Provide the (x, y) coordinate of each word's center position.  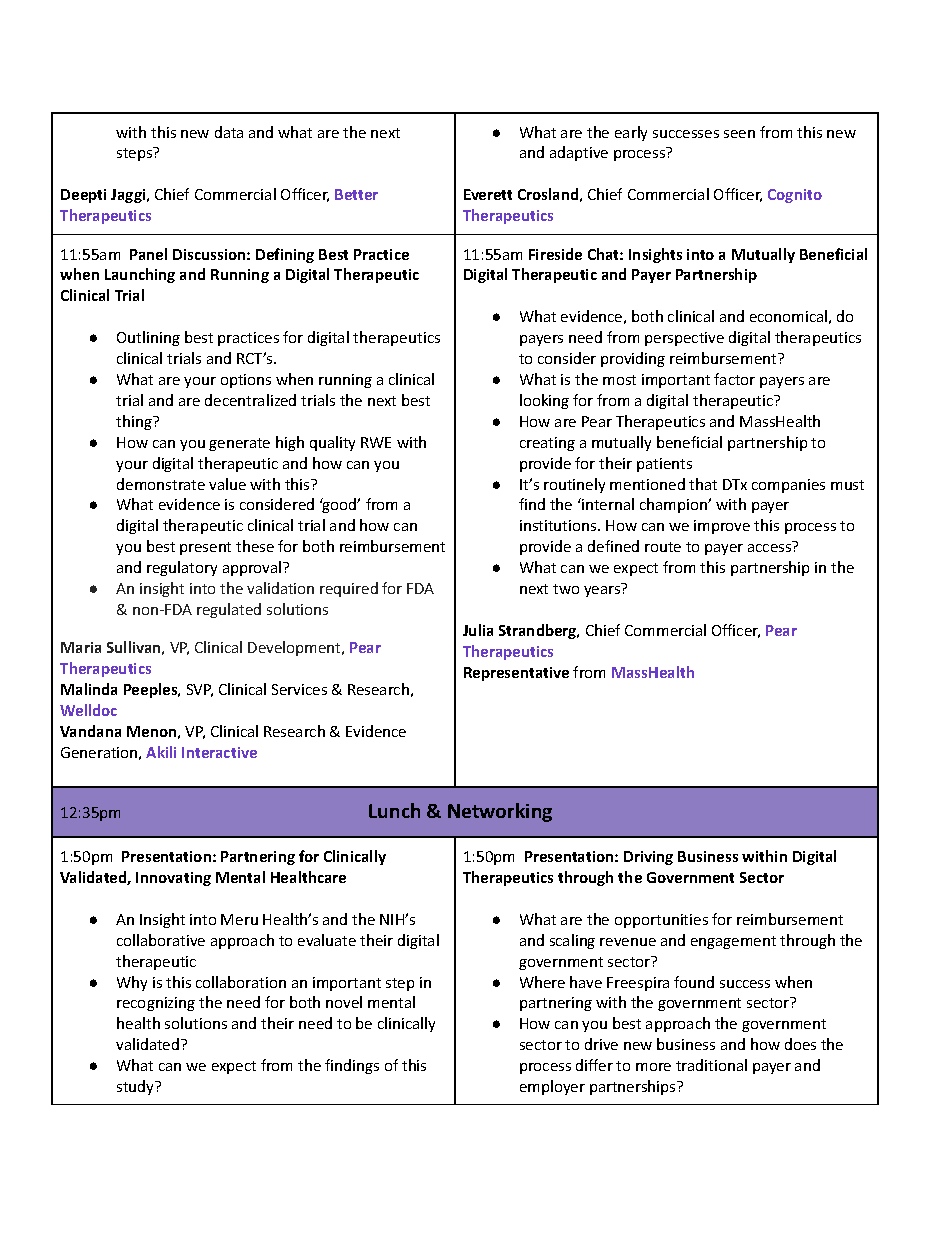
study (137, 1087)
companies (788, 486)
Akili (161, 752)
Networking (500, 812)
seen (739, 134)
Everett (488, 194)
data (229, 132)
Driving (648, 858)
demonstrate (161, 484)
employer (552, 1087)
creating (547, 444)
